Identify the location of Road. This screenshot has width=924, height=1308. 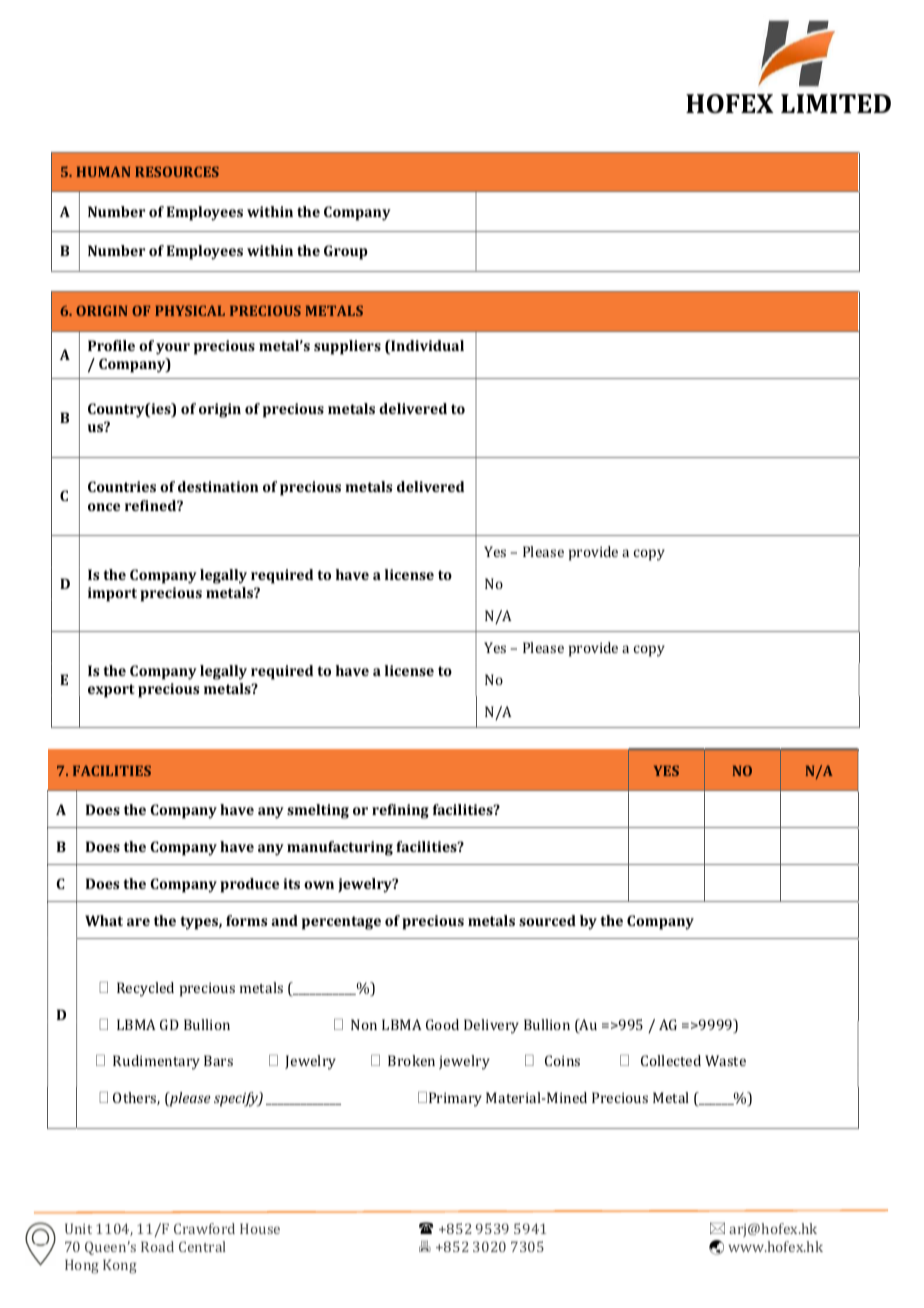
(157, 1246).
